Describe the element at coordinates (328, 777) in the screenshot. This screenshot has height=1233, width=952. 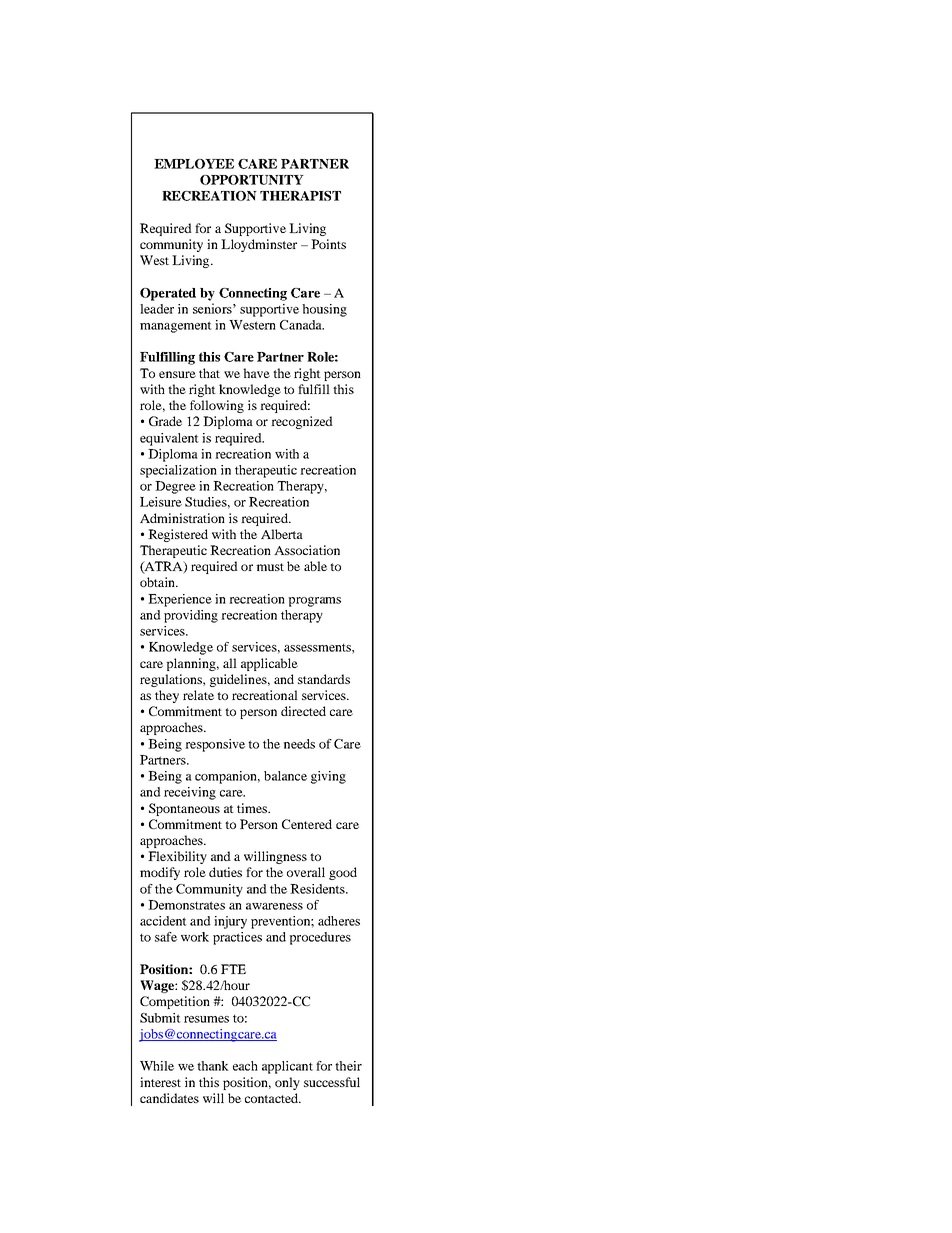
I see `giving` at that location.
